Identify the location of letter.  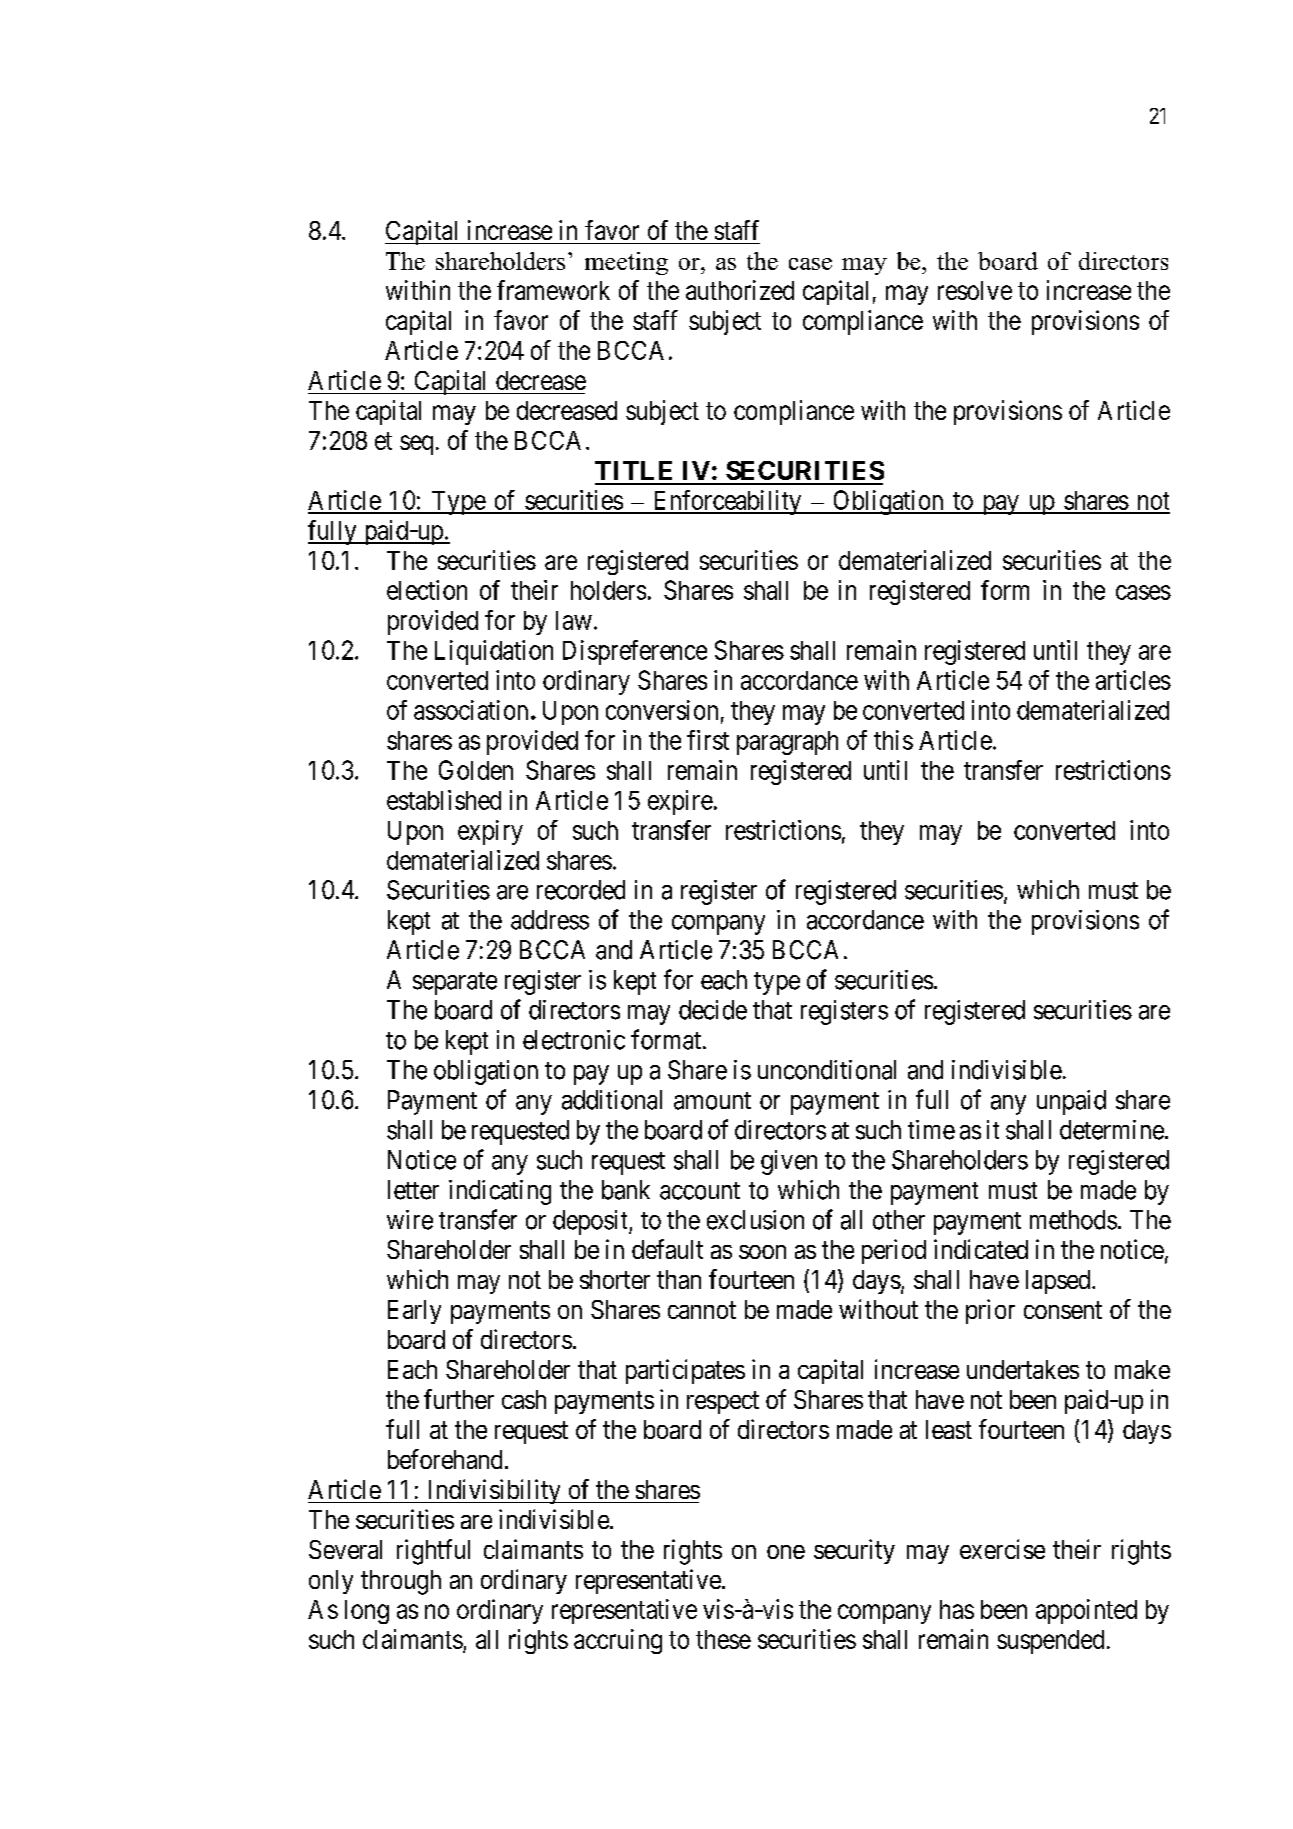
(413, 1190).
